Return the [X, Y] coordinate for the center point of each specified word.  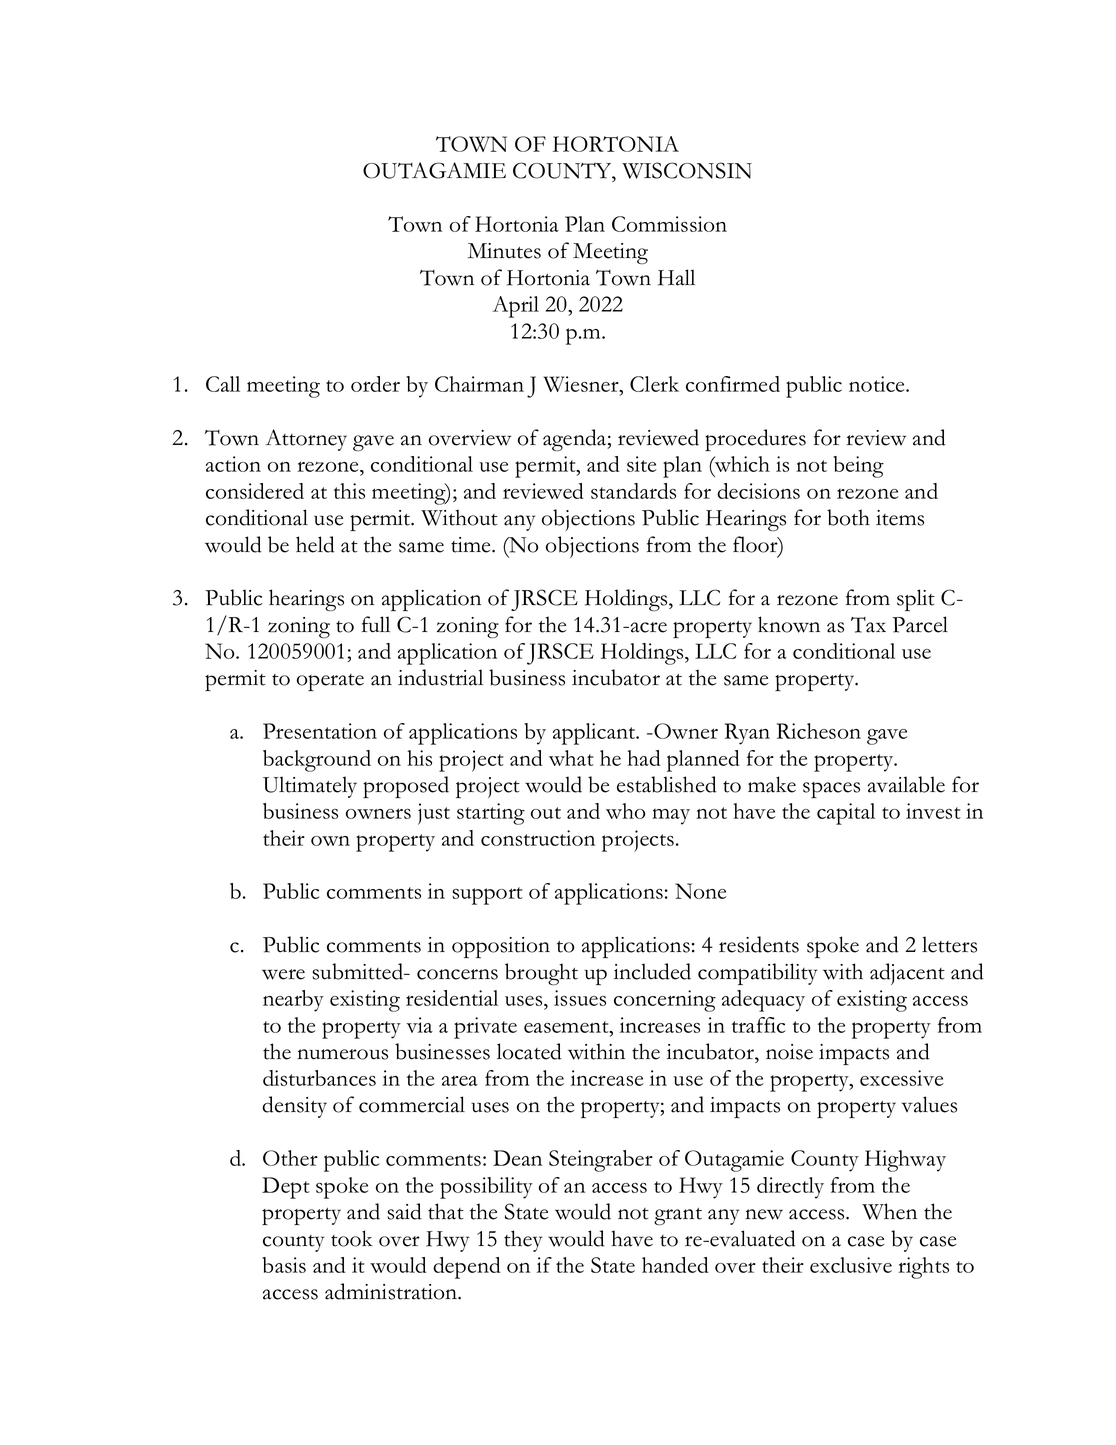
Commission [669, 224]
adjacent [907, 974]
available [906, 784]
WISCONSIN [687, 170]
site [642, 464]
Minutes [504, 251]
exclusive [851, 1265]
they [523, 1241]
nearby [293, 1001]
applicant [595, 734]
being [858, 467]
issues [580, 998]
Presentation [320, 731]
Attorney [306, 440]
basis [284, 1265]
